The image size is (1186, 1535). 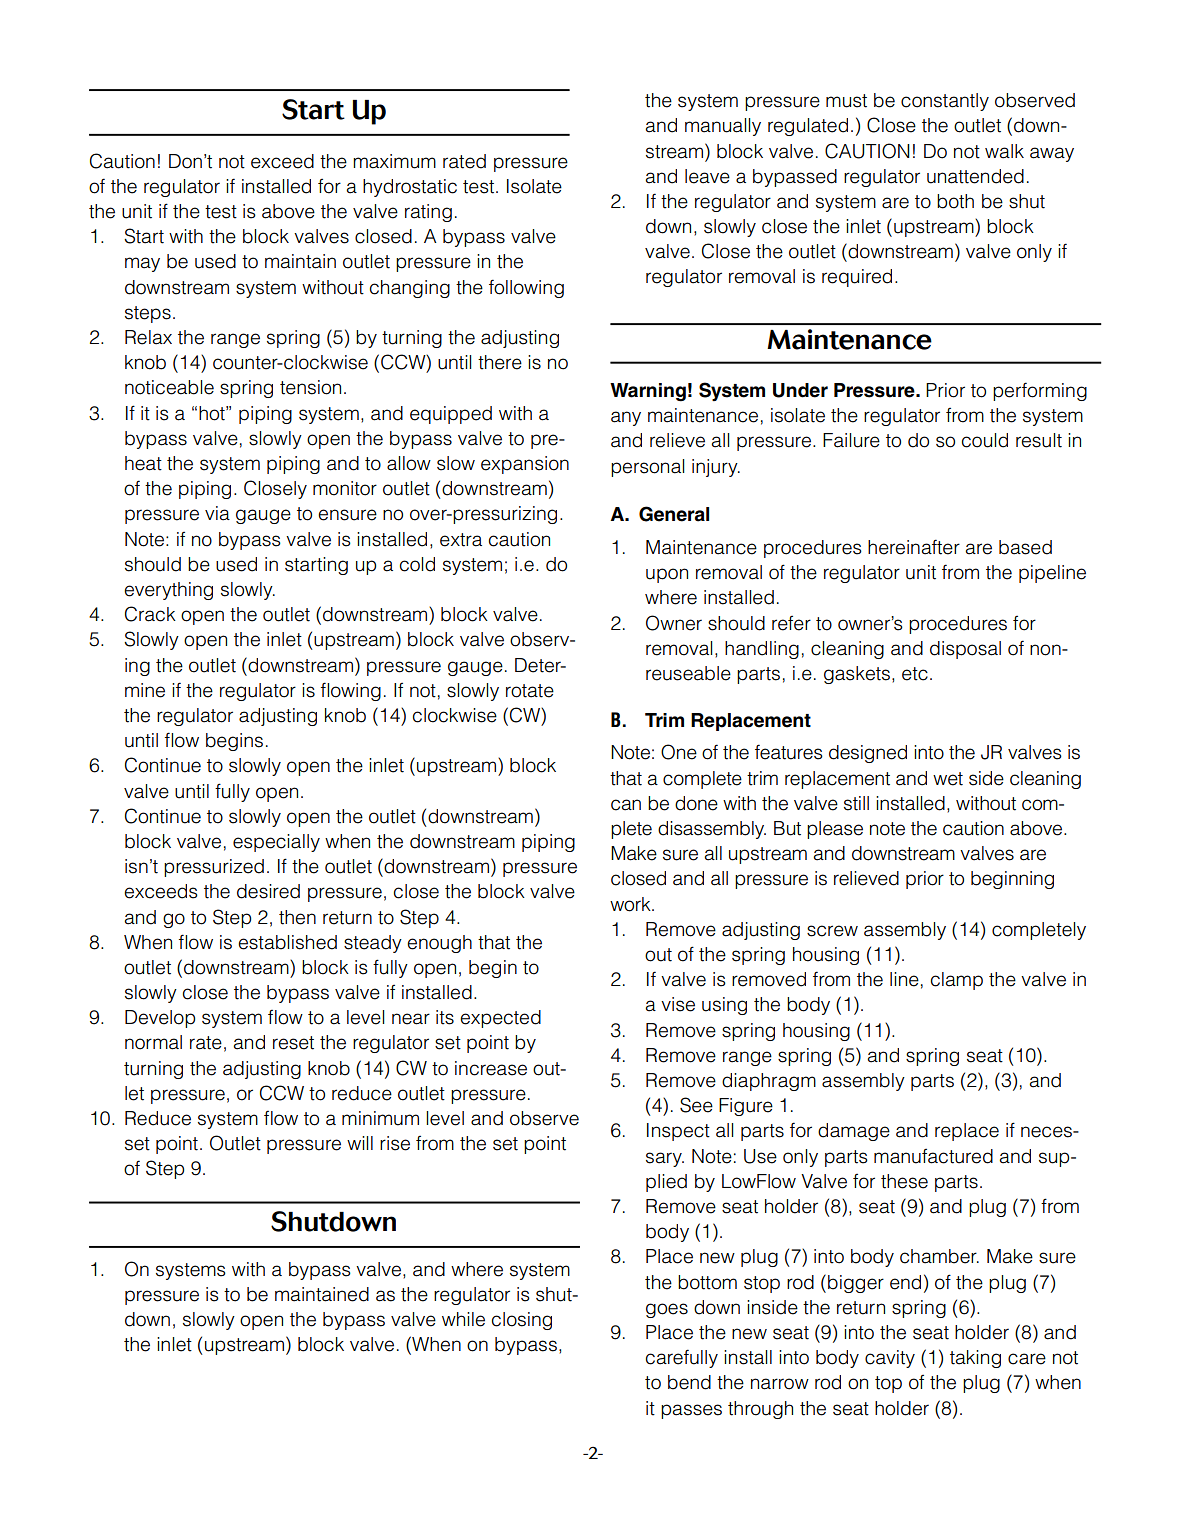 What do you see at coordinates (689, 1382) in the screenshot?
I see `bend` at bounding box center [689, 1382].
